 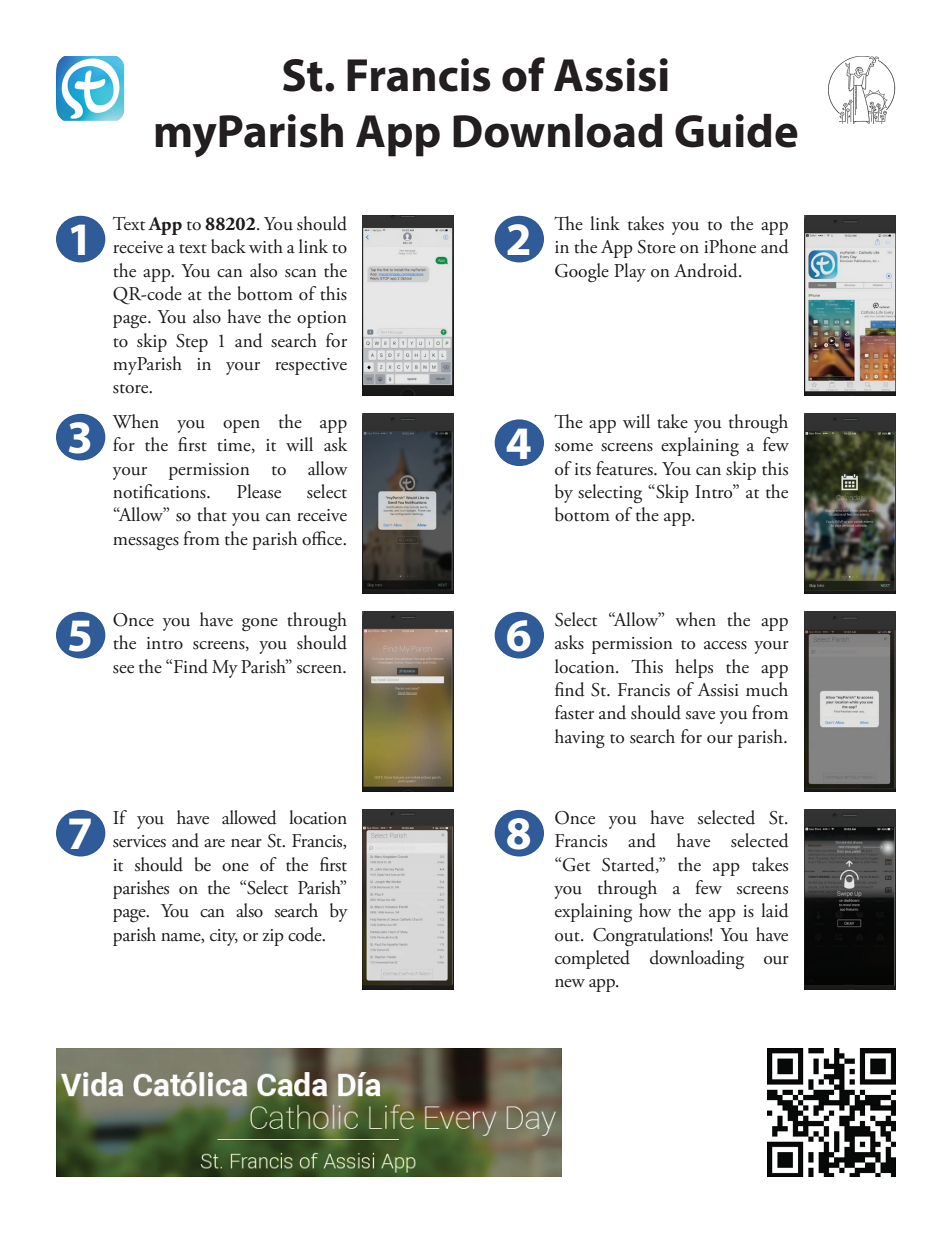 I want to click on option, so click(x=322, y=319).
